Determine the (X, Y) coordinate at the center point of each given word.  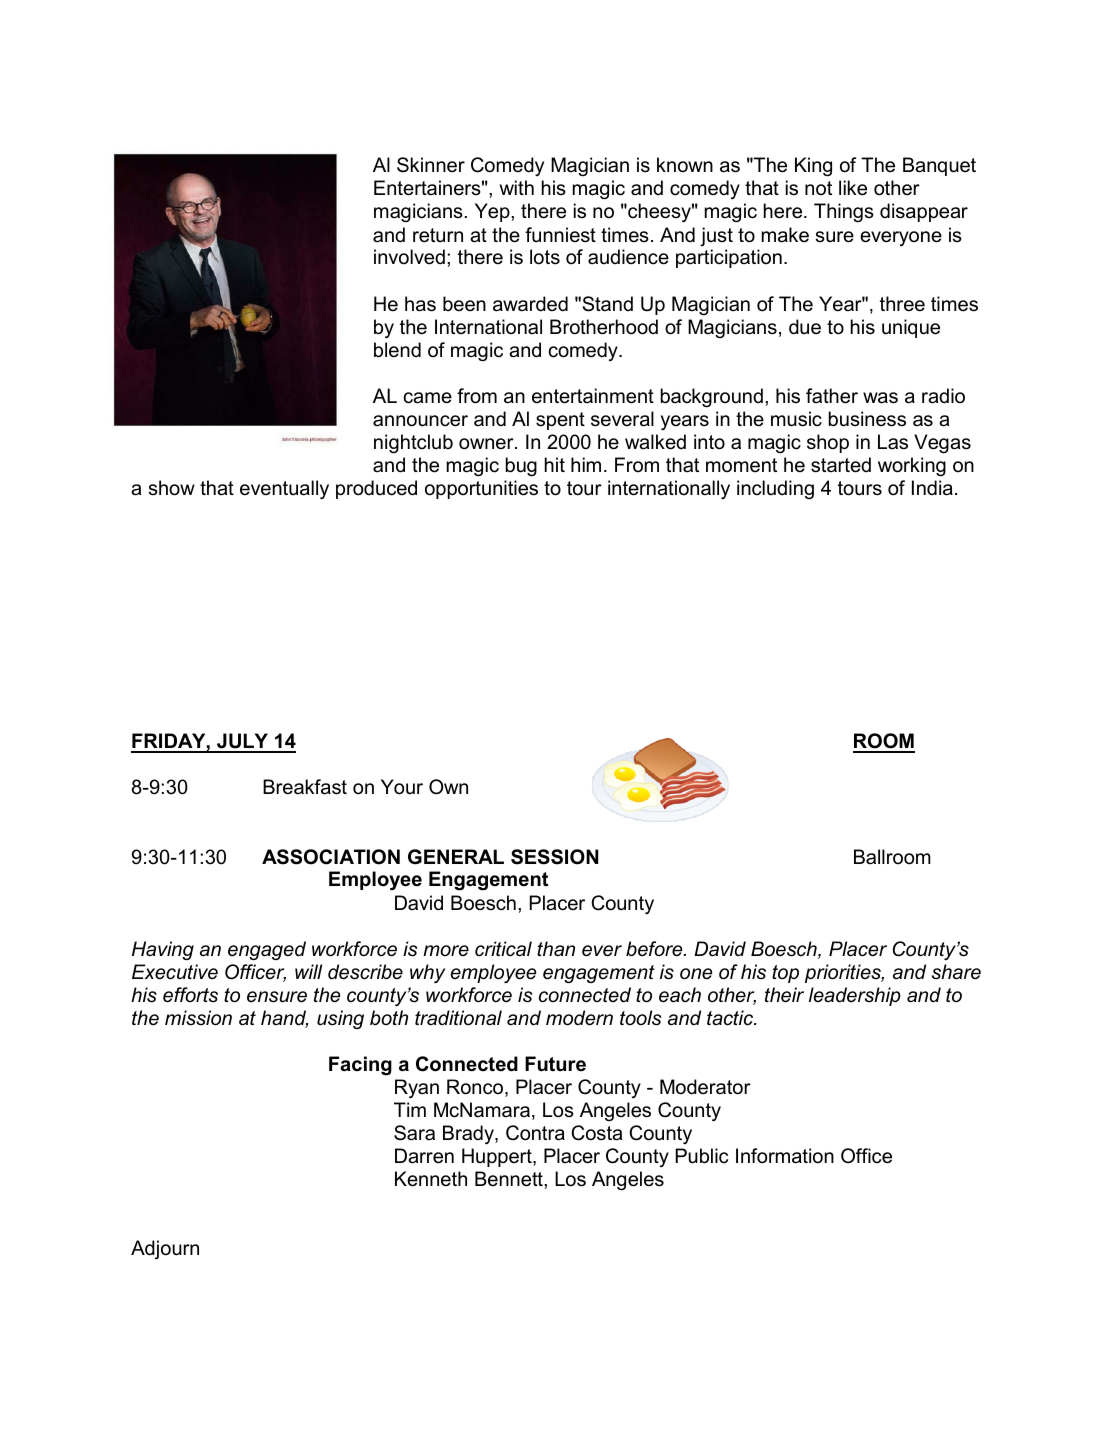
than (556, 949)
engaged (267, 950)
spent (560, 421)
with (517, 187)
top (785, 974)
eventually (284, 489)
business (867, 419)
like (853, 188)
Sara (414, 1133)
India (932, 488)
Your (402, 787)
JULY (243, 742)
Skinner (431, 165)
